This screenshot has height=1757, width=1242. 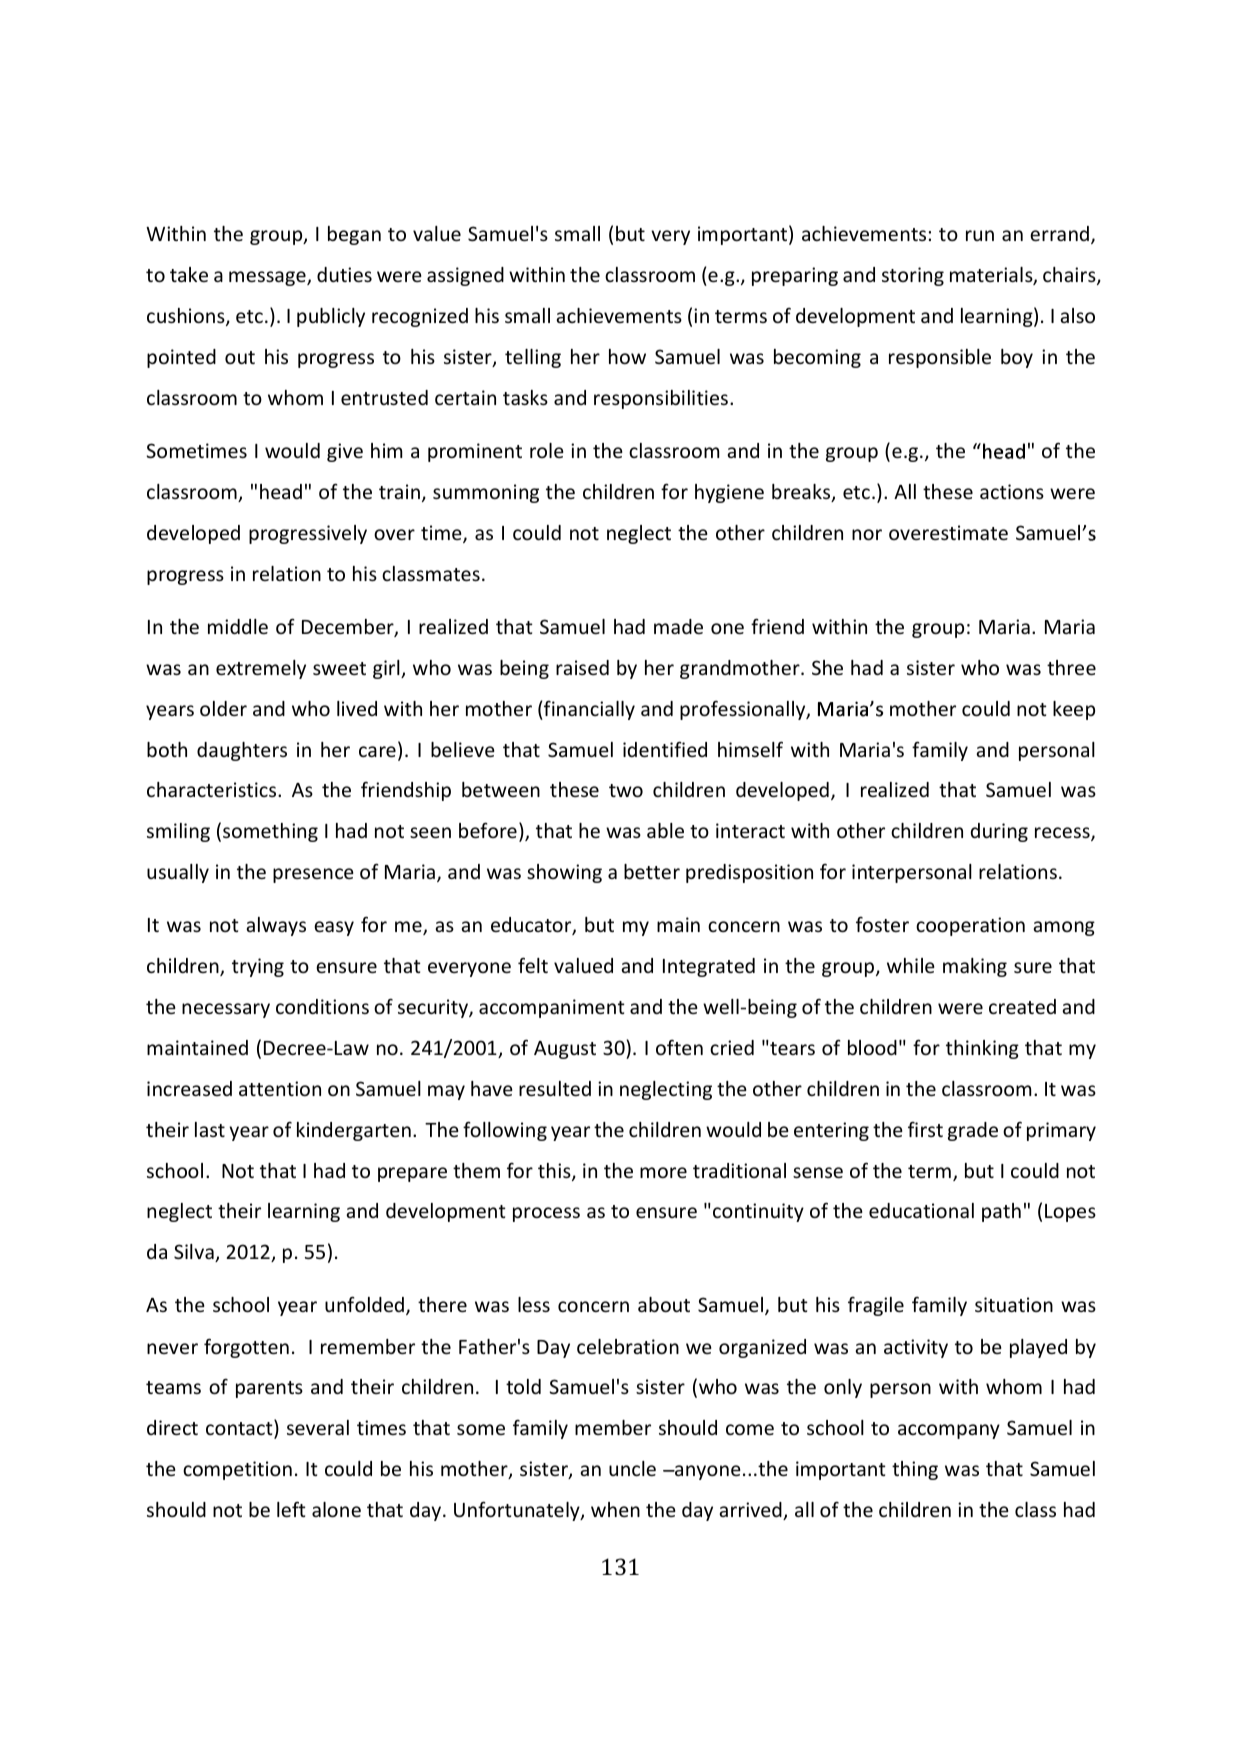 I want to click on uncle, so click(x=632, y=1468).
